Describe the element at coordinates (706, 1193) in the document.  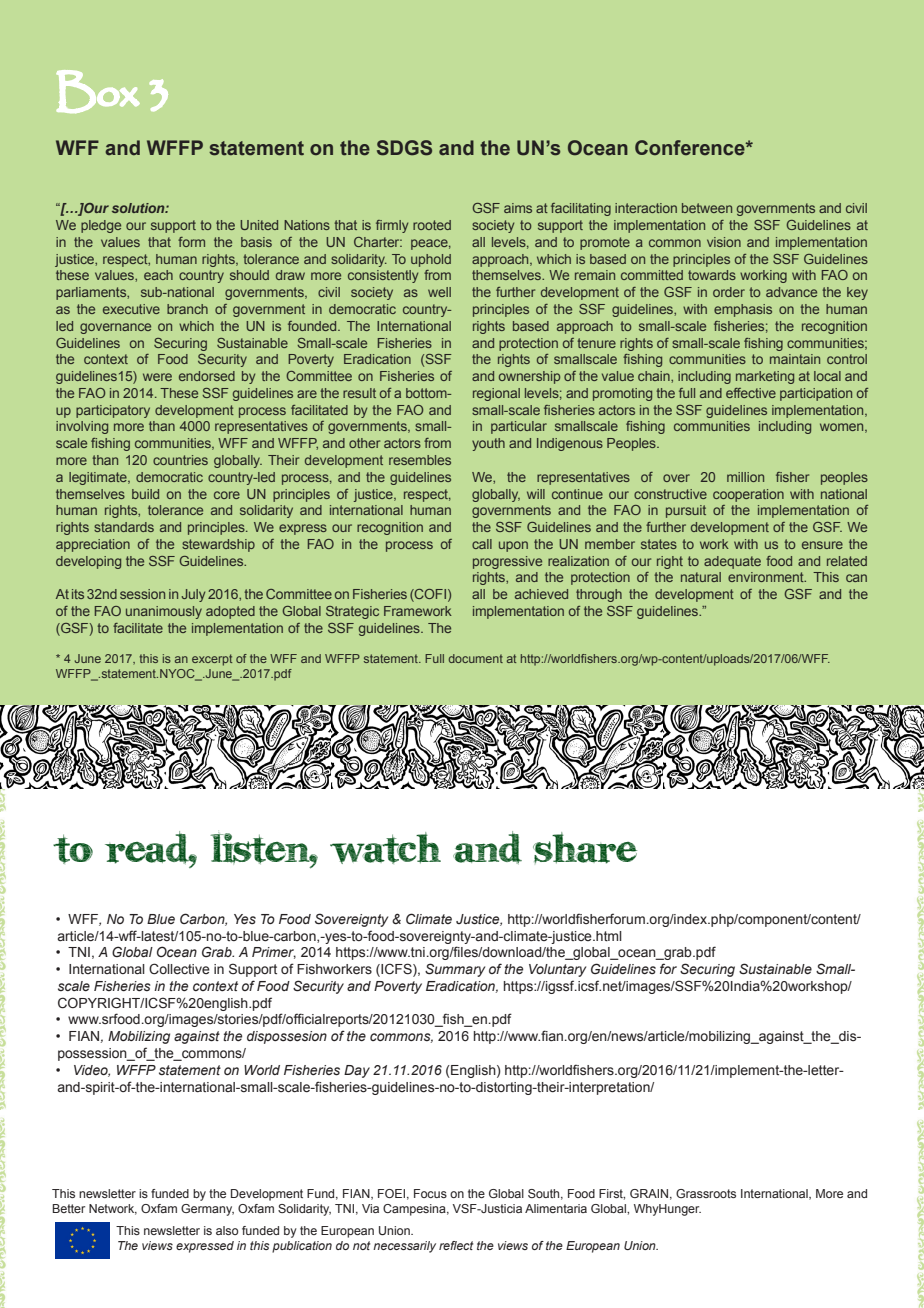
I see `Grassroots` at that location.
